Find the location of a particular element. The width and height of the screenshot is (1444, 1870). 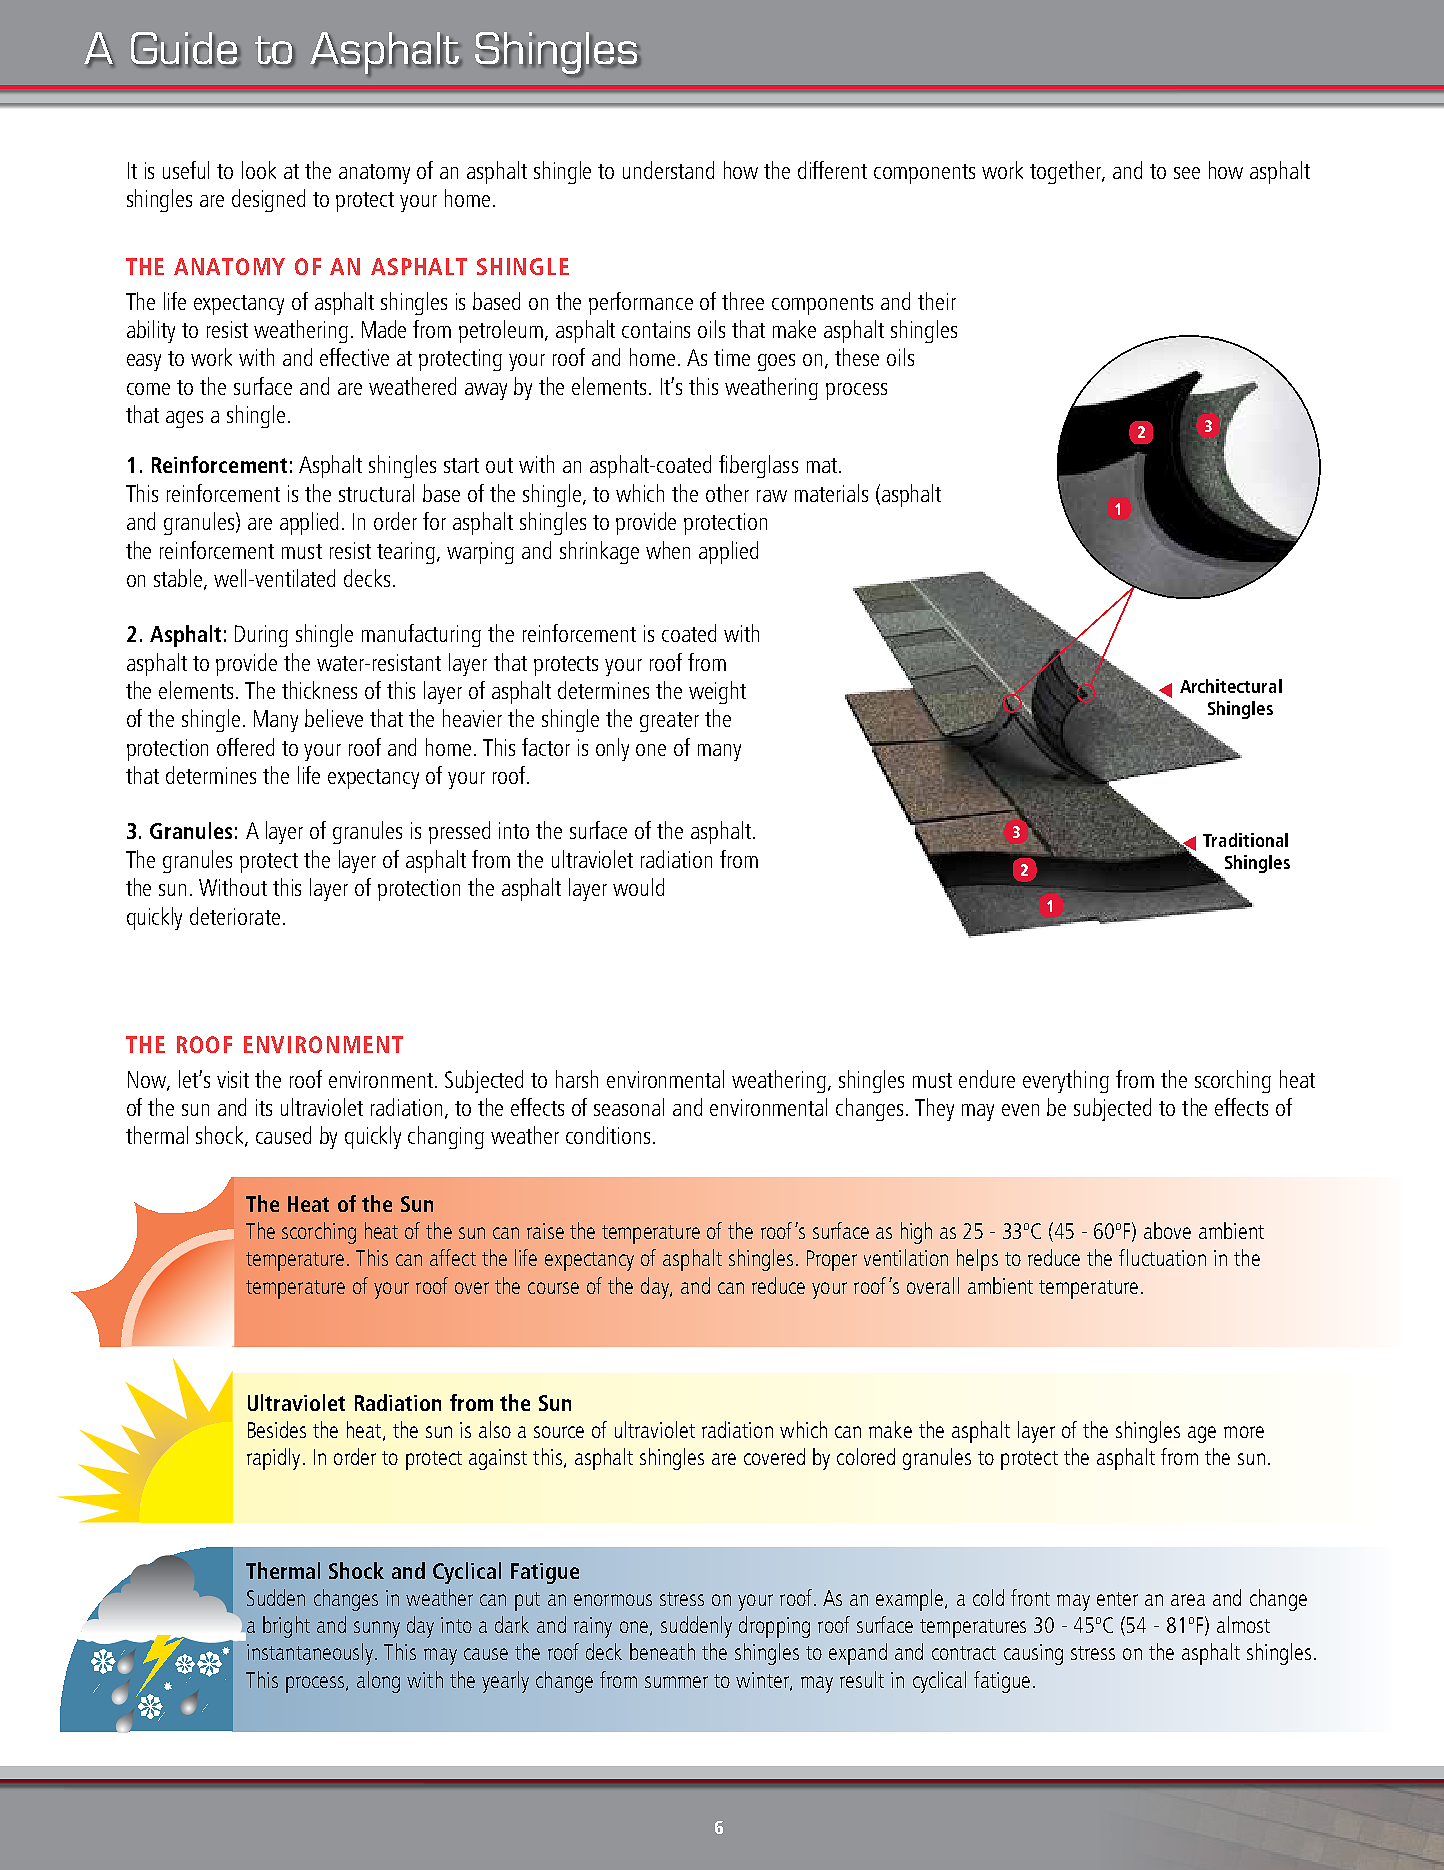

weight is located at coordinates (717, 692).
